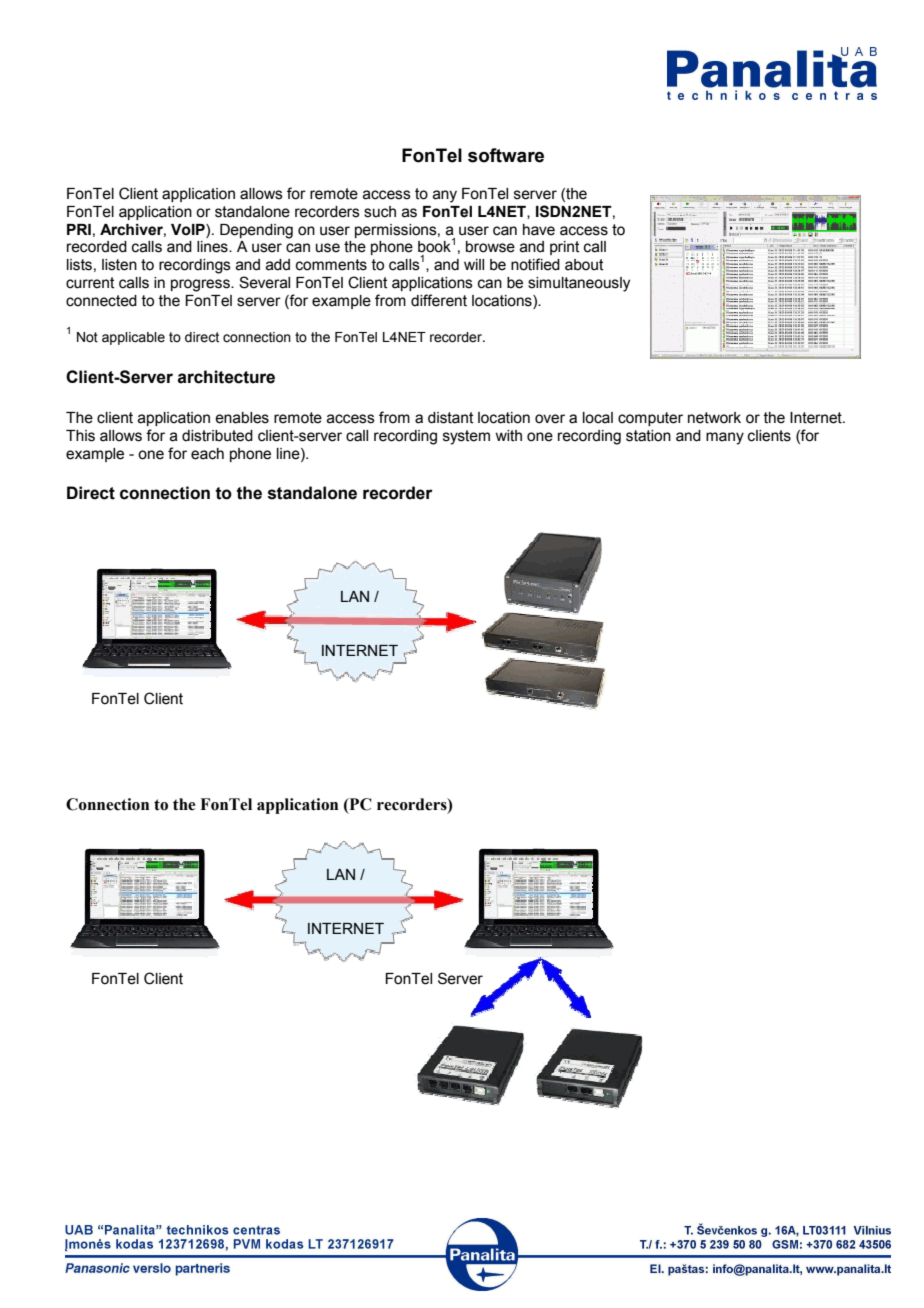 The width and height of the screenshot is (924, 1308). I want to click on computer, so click(650, 419).
